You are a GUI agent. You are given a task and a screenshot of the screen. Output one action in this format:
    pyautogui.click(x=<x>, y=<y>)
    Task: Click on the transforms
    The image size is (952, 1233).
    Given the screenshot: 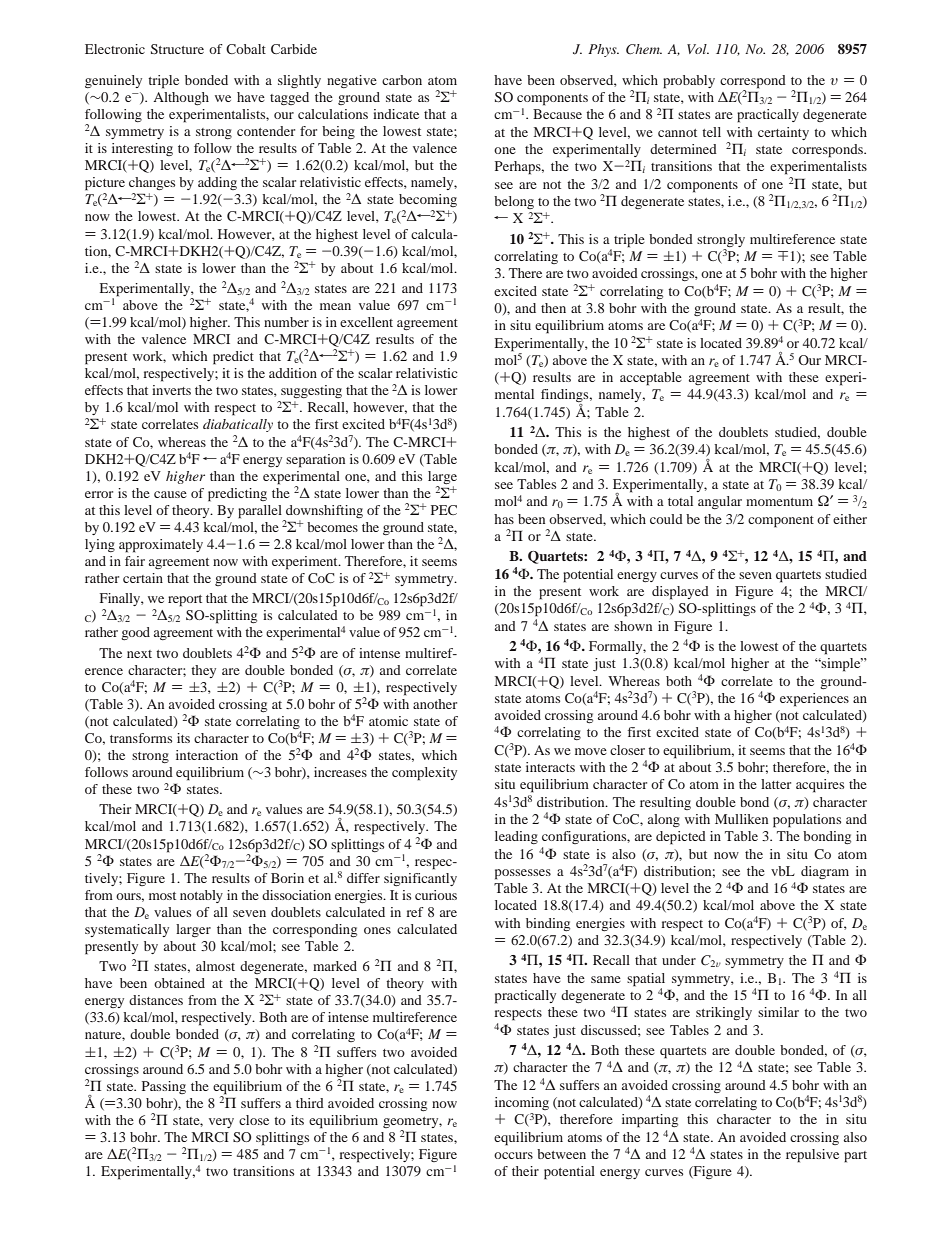 What is the action you would take?
    pyautogui.click(x=141, y=738)
